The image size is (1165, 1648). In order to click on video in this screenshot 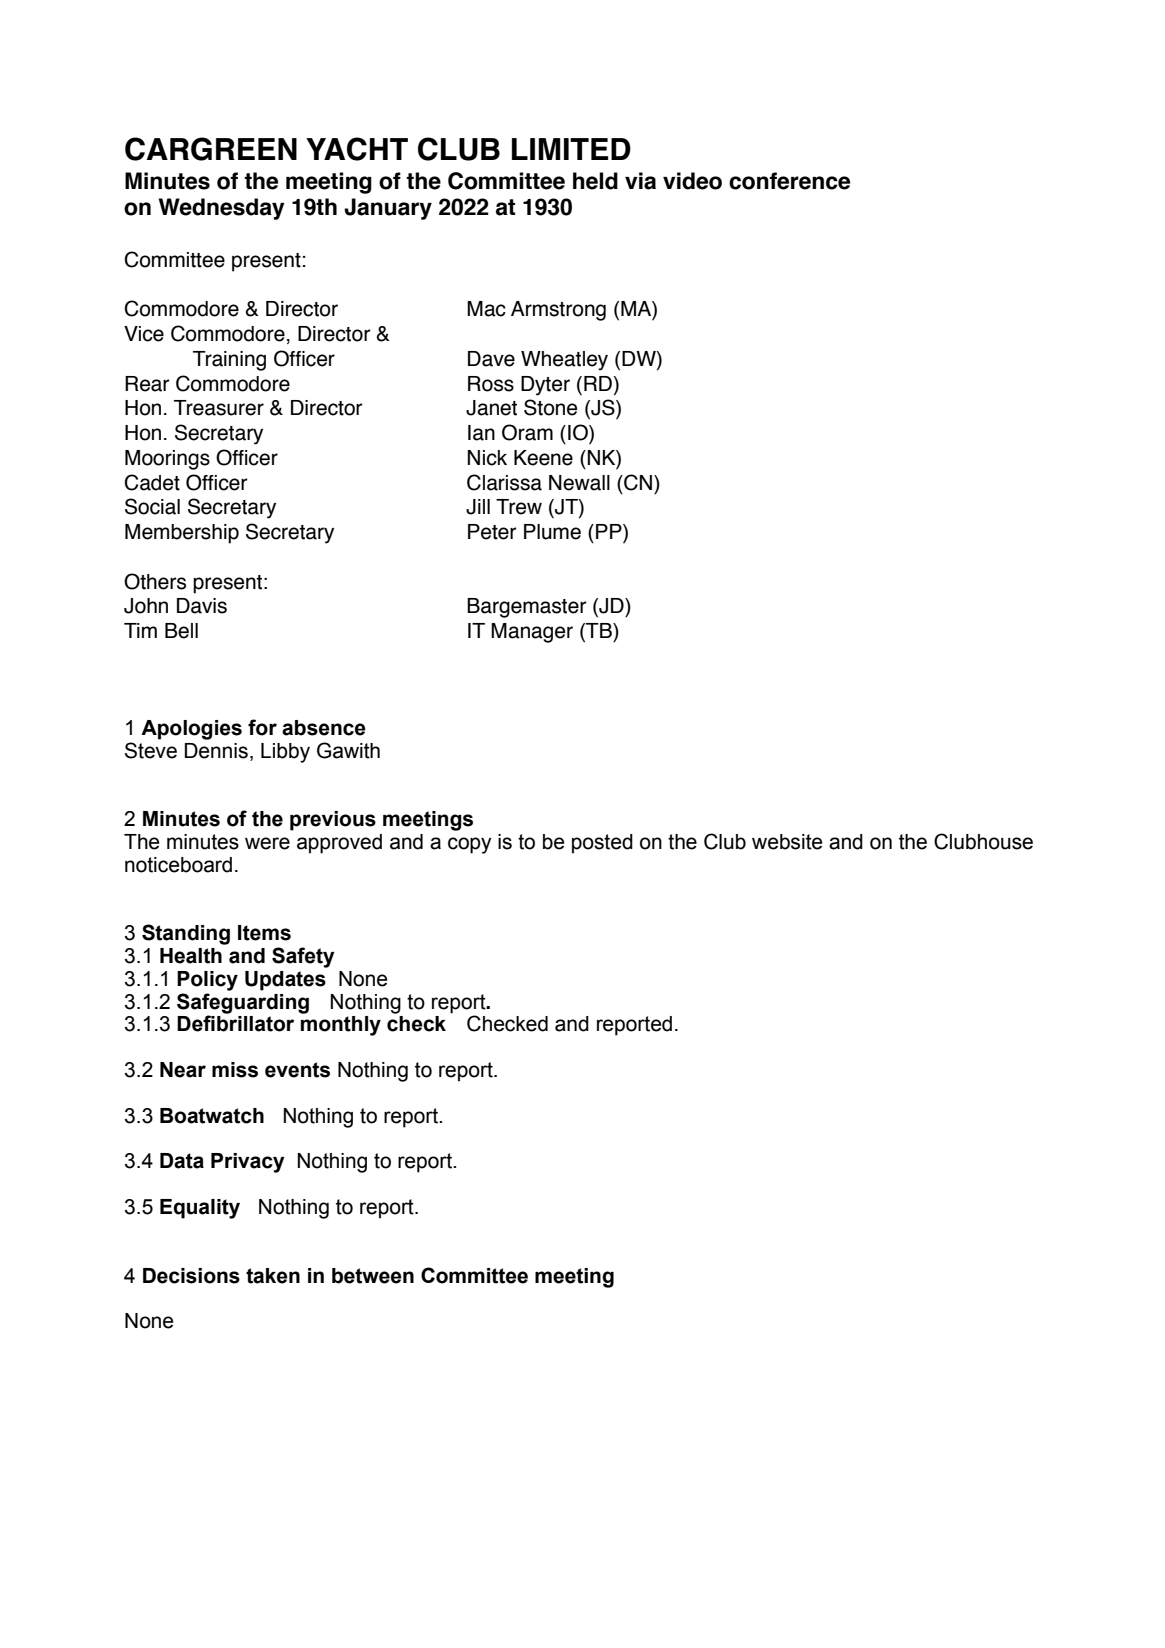, I will do `click(692, 181)`.
